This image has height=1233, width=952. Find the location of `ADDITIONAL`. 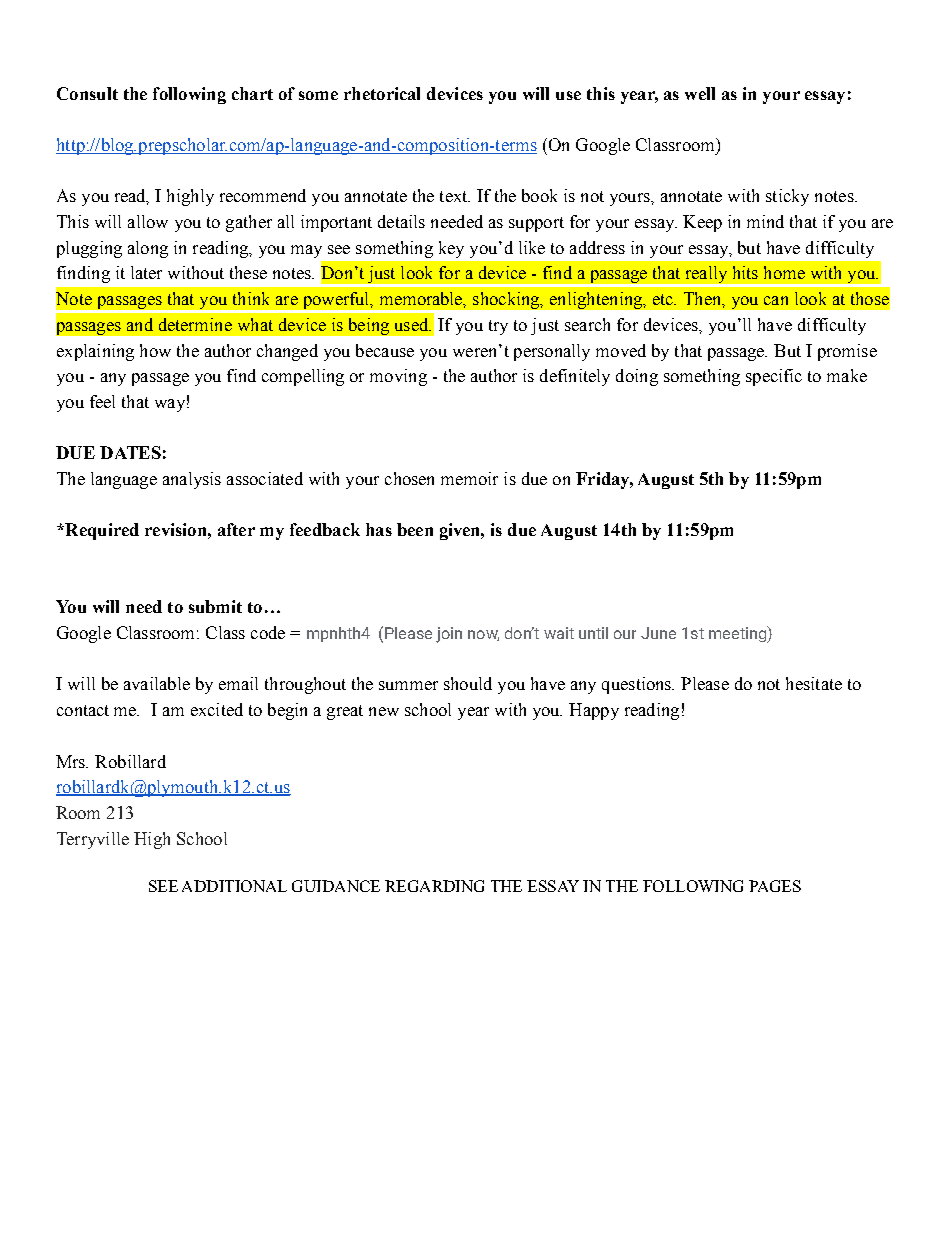

ADDITIONAL is located at coordinates (234, 886).
